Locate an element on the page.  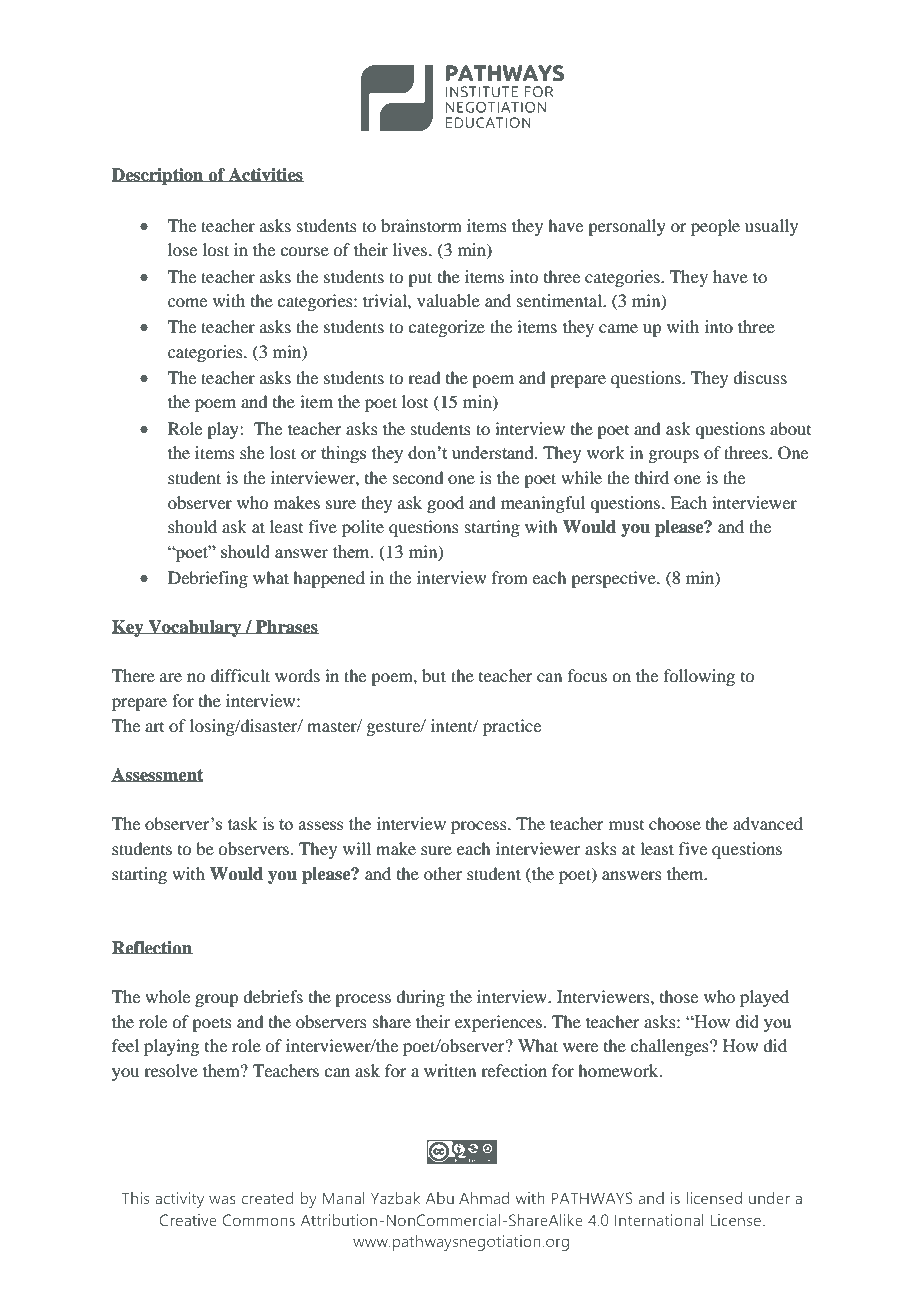
Ahmad is located at coordinates (484, 1198).
